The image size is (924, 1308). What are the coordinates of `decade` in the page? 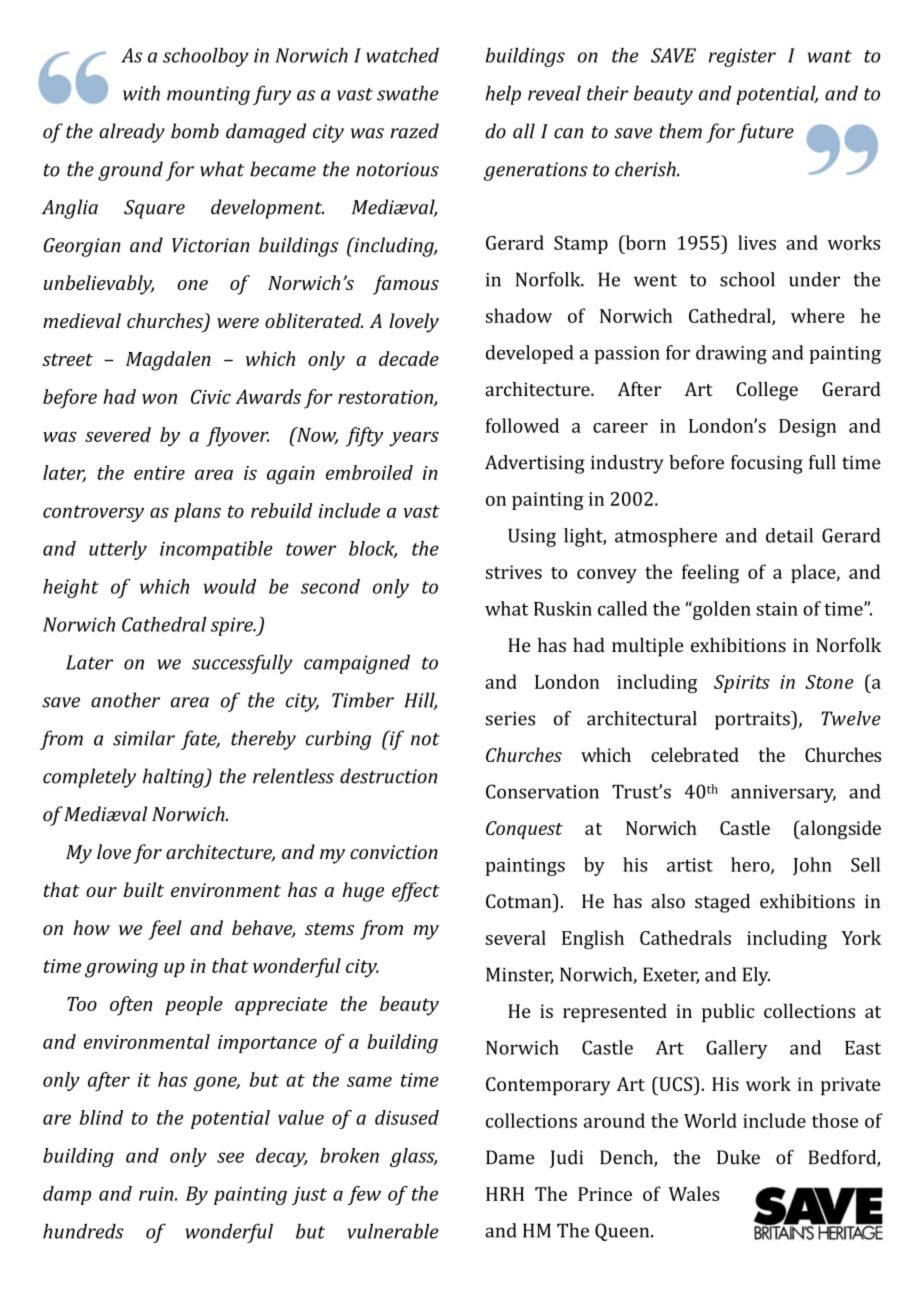 It's located at (409, 358).
